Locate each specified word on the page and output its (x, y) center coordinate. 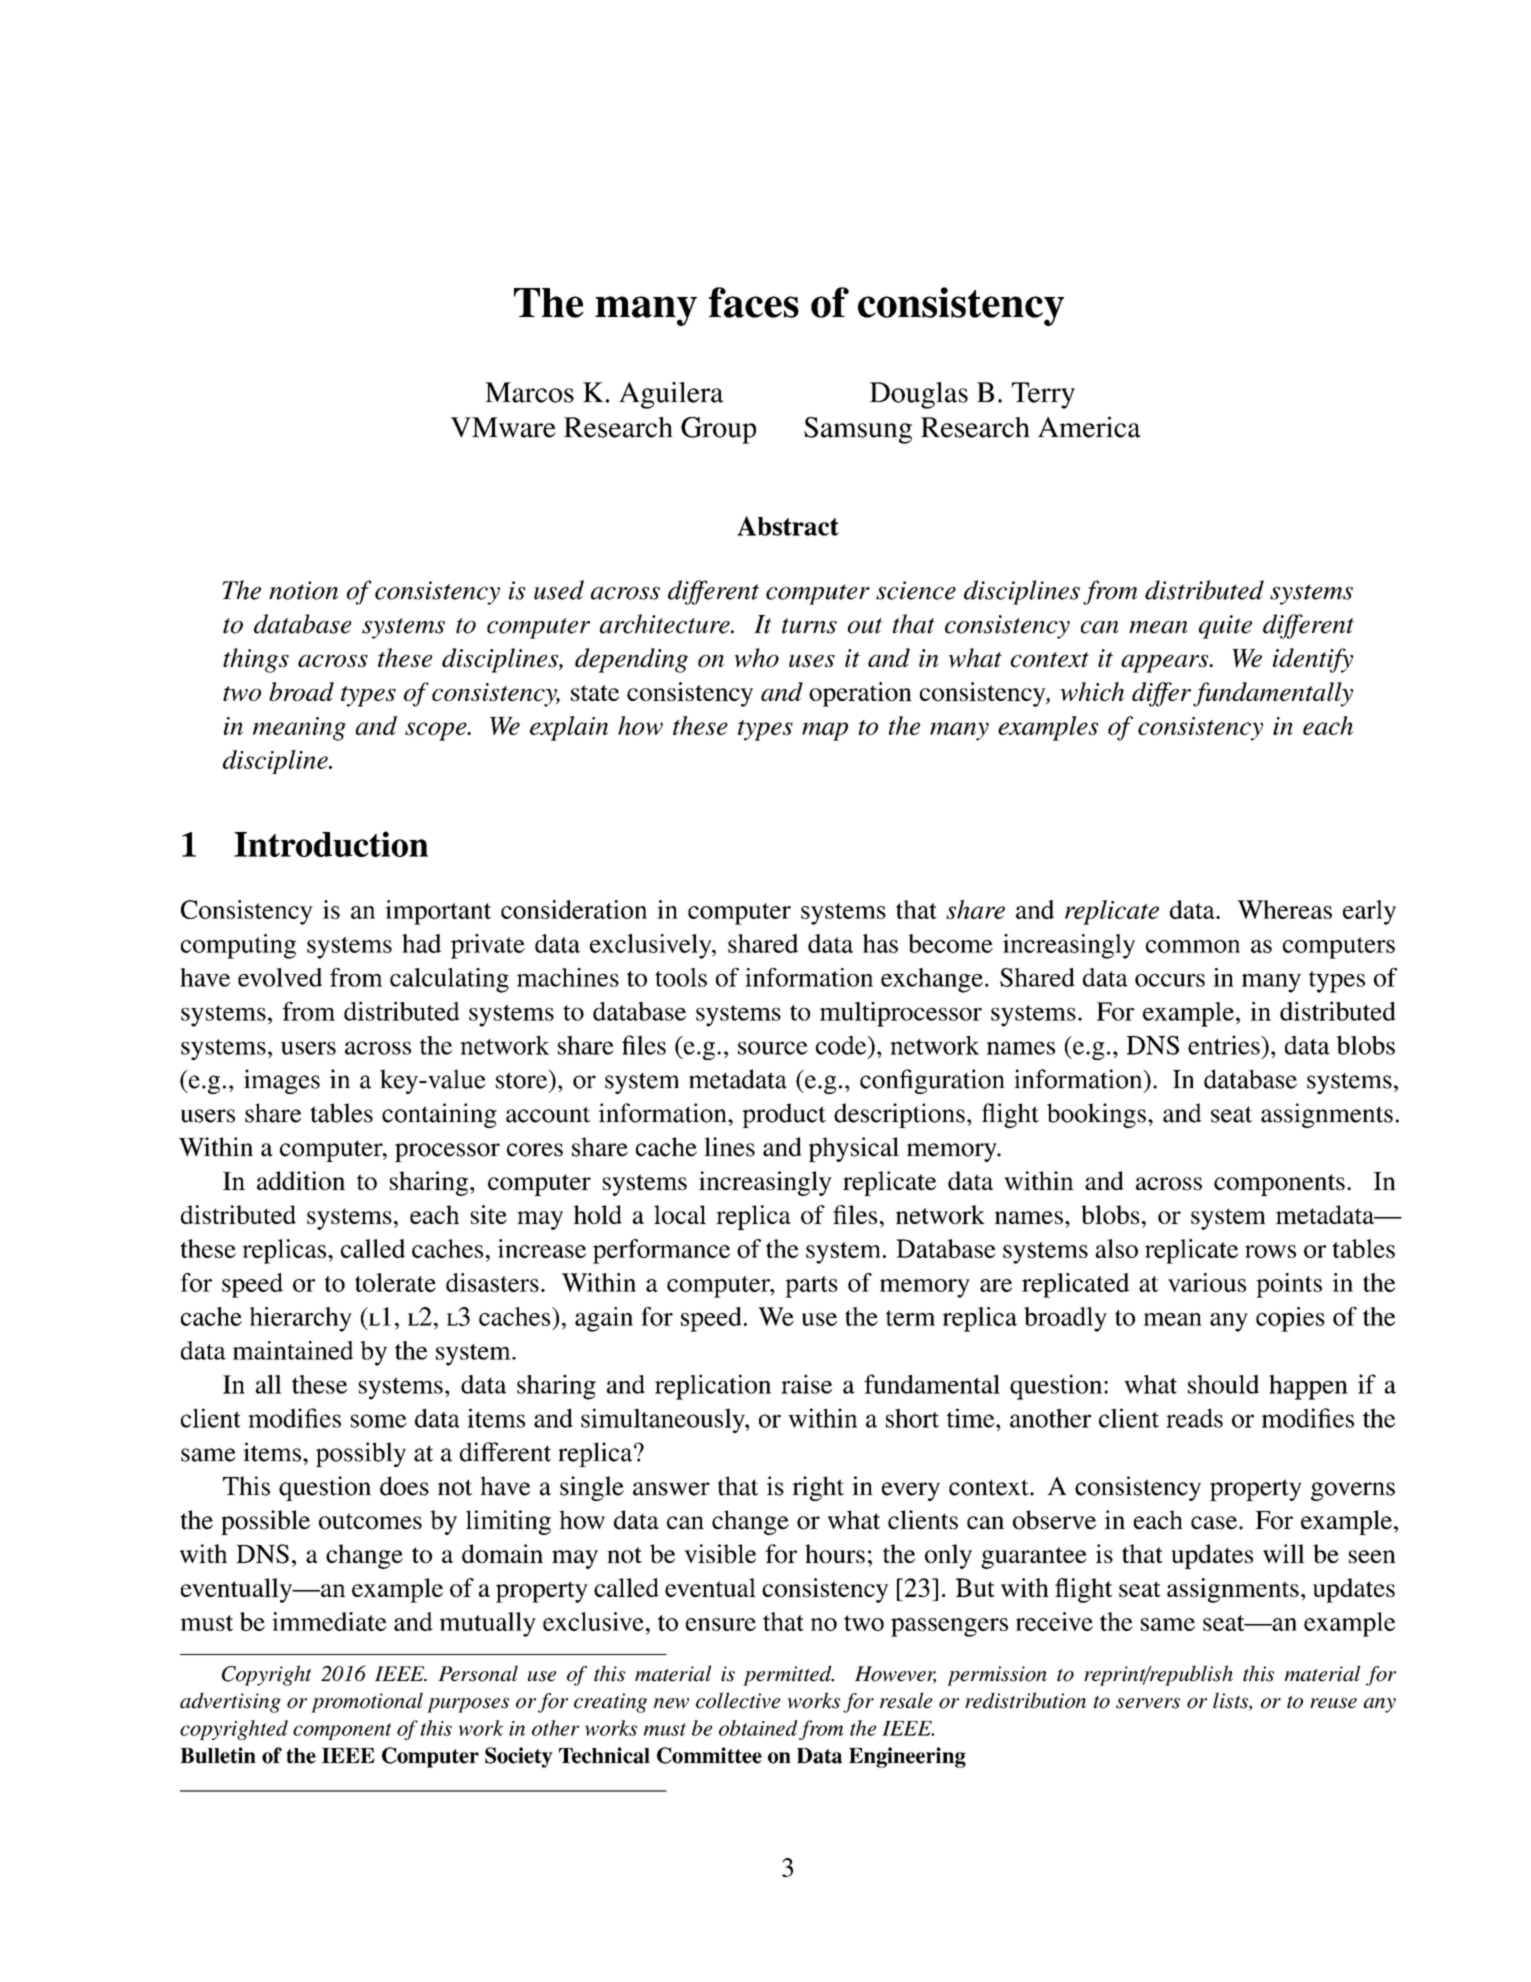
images (282, 1081)
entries (1225, 1045)
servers (1148, 1703)
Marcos (529, 392)
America (1089, 427)
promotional (367, 1702)
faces (754, 302)
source (773, 1048)
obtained (758, 1728)
